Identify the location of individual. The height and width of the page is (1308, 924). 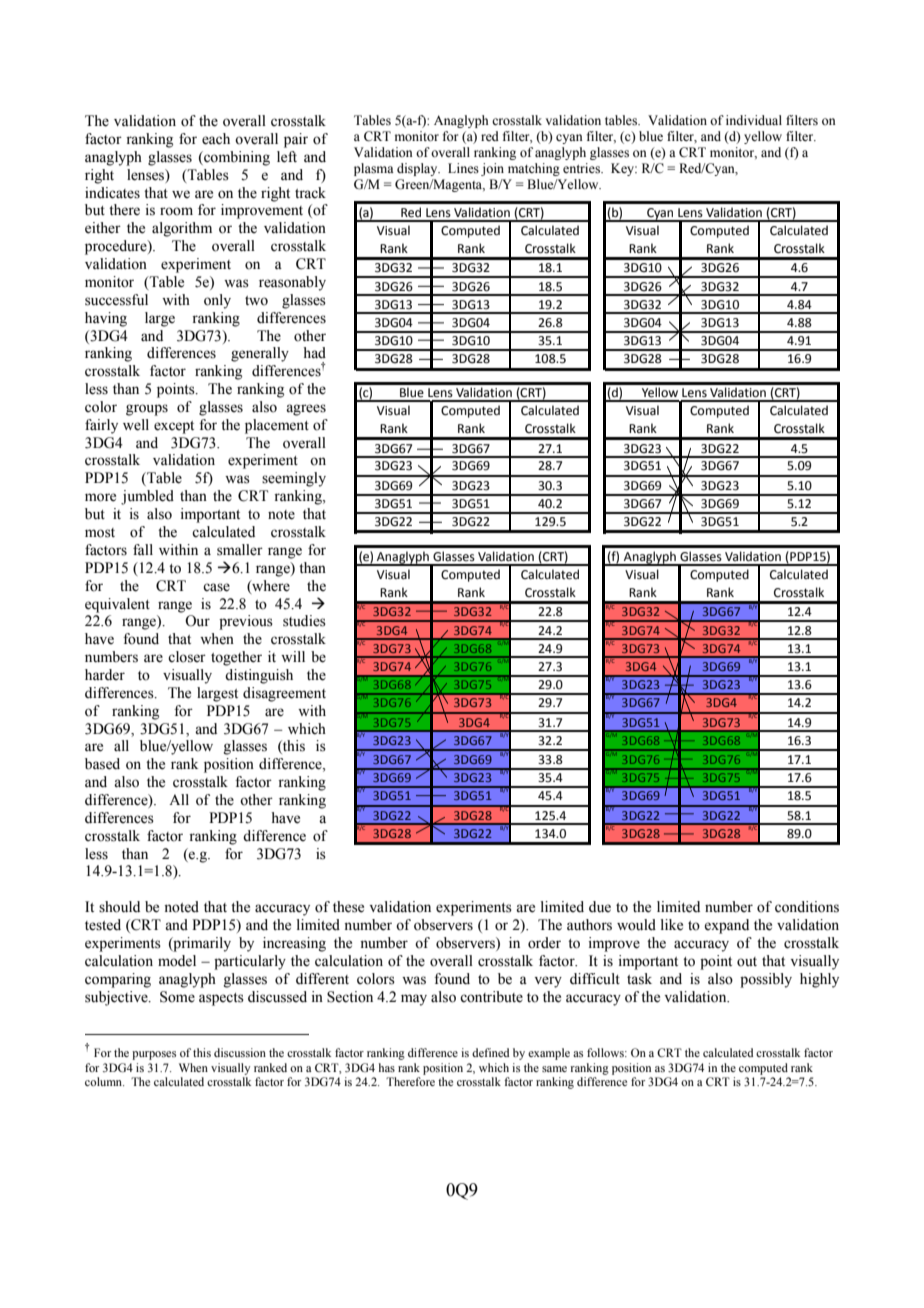
(754, 120).
